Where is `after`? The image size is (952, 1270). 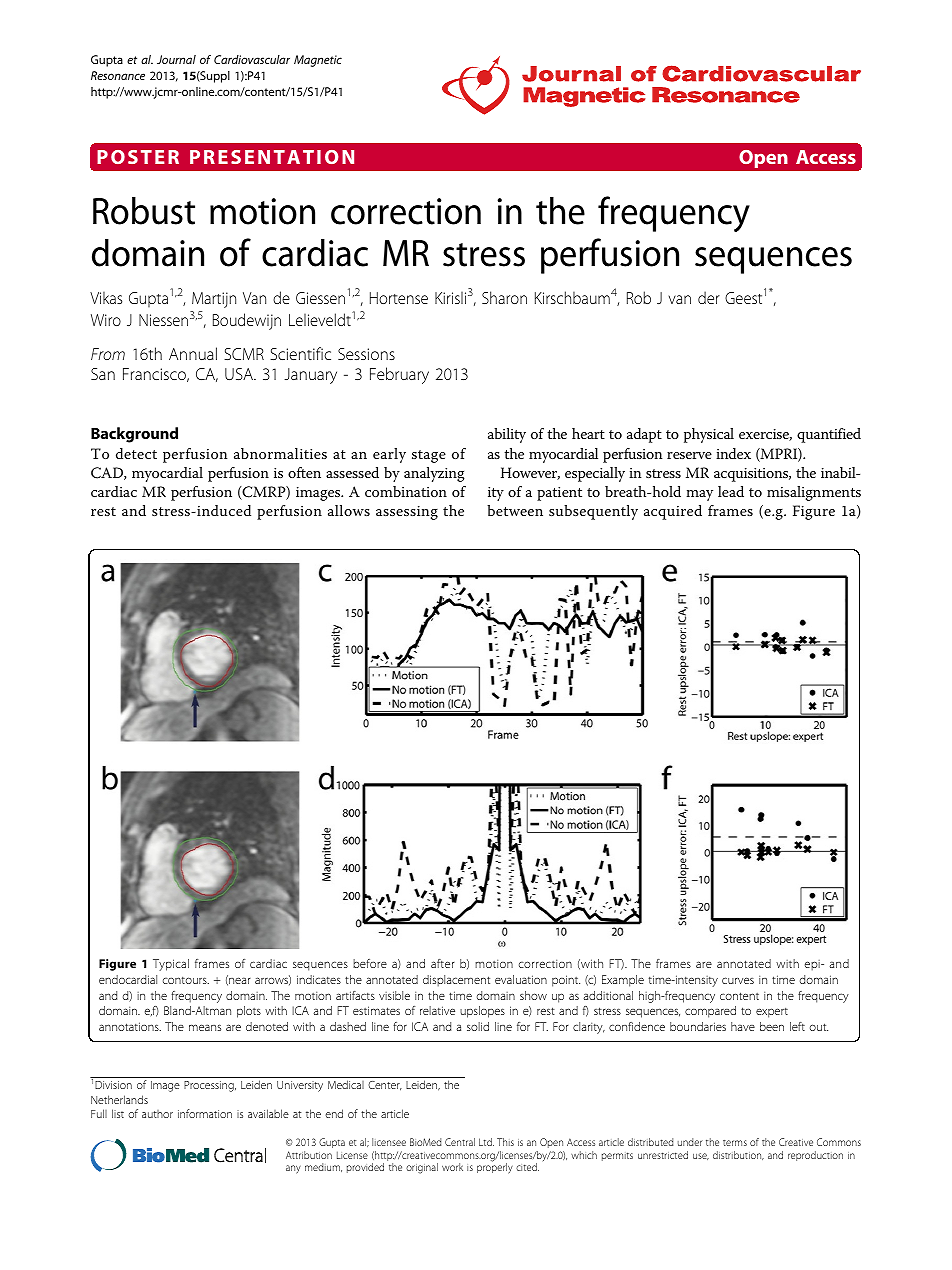
after is located at coordinates (443, 963).
